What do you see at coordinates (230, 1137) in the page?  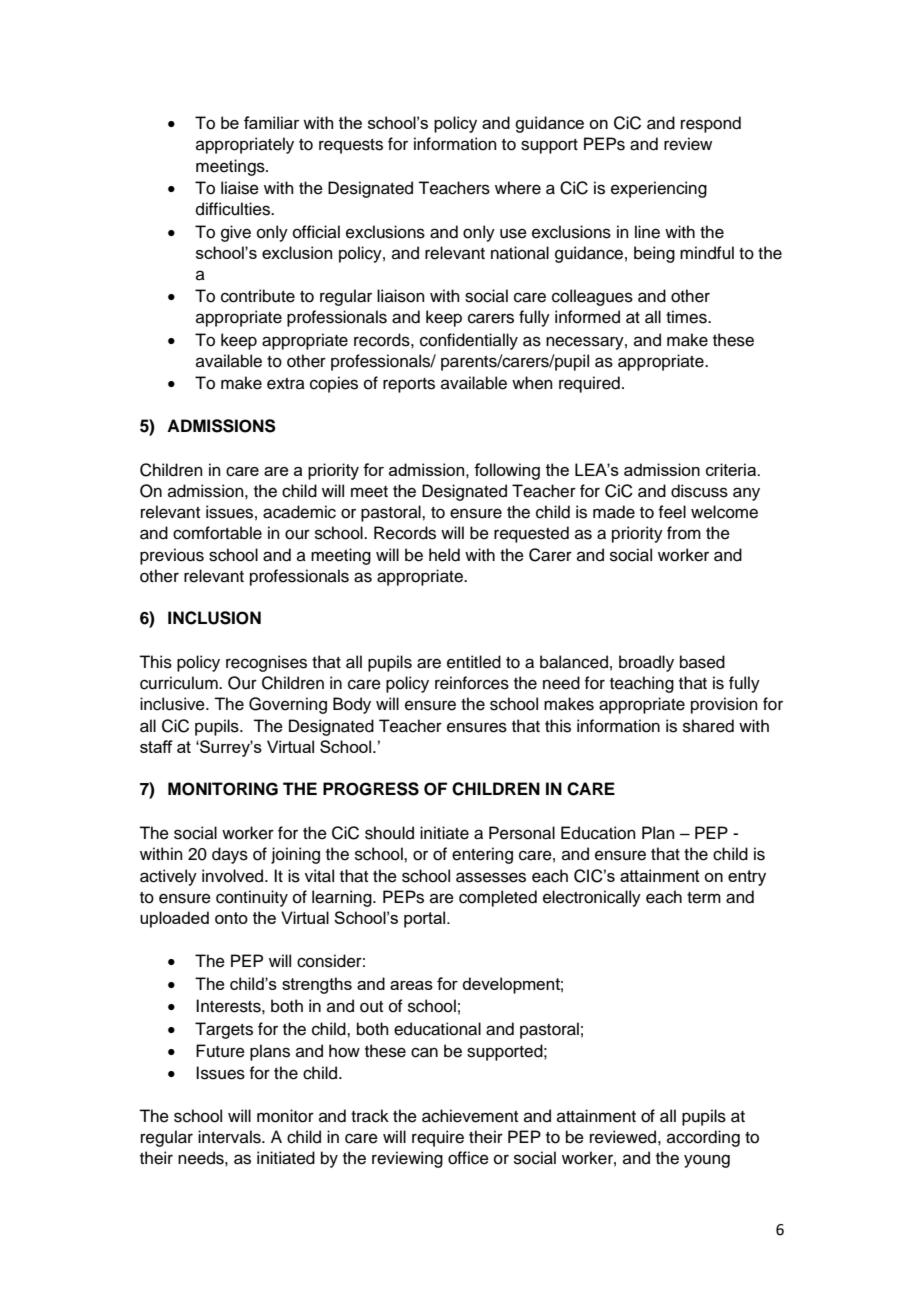 I see `intervals` at bounding box center [230, 1137].
